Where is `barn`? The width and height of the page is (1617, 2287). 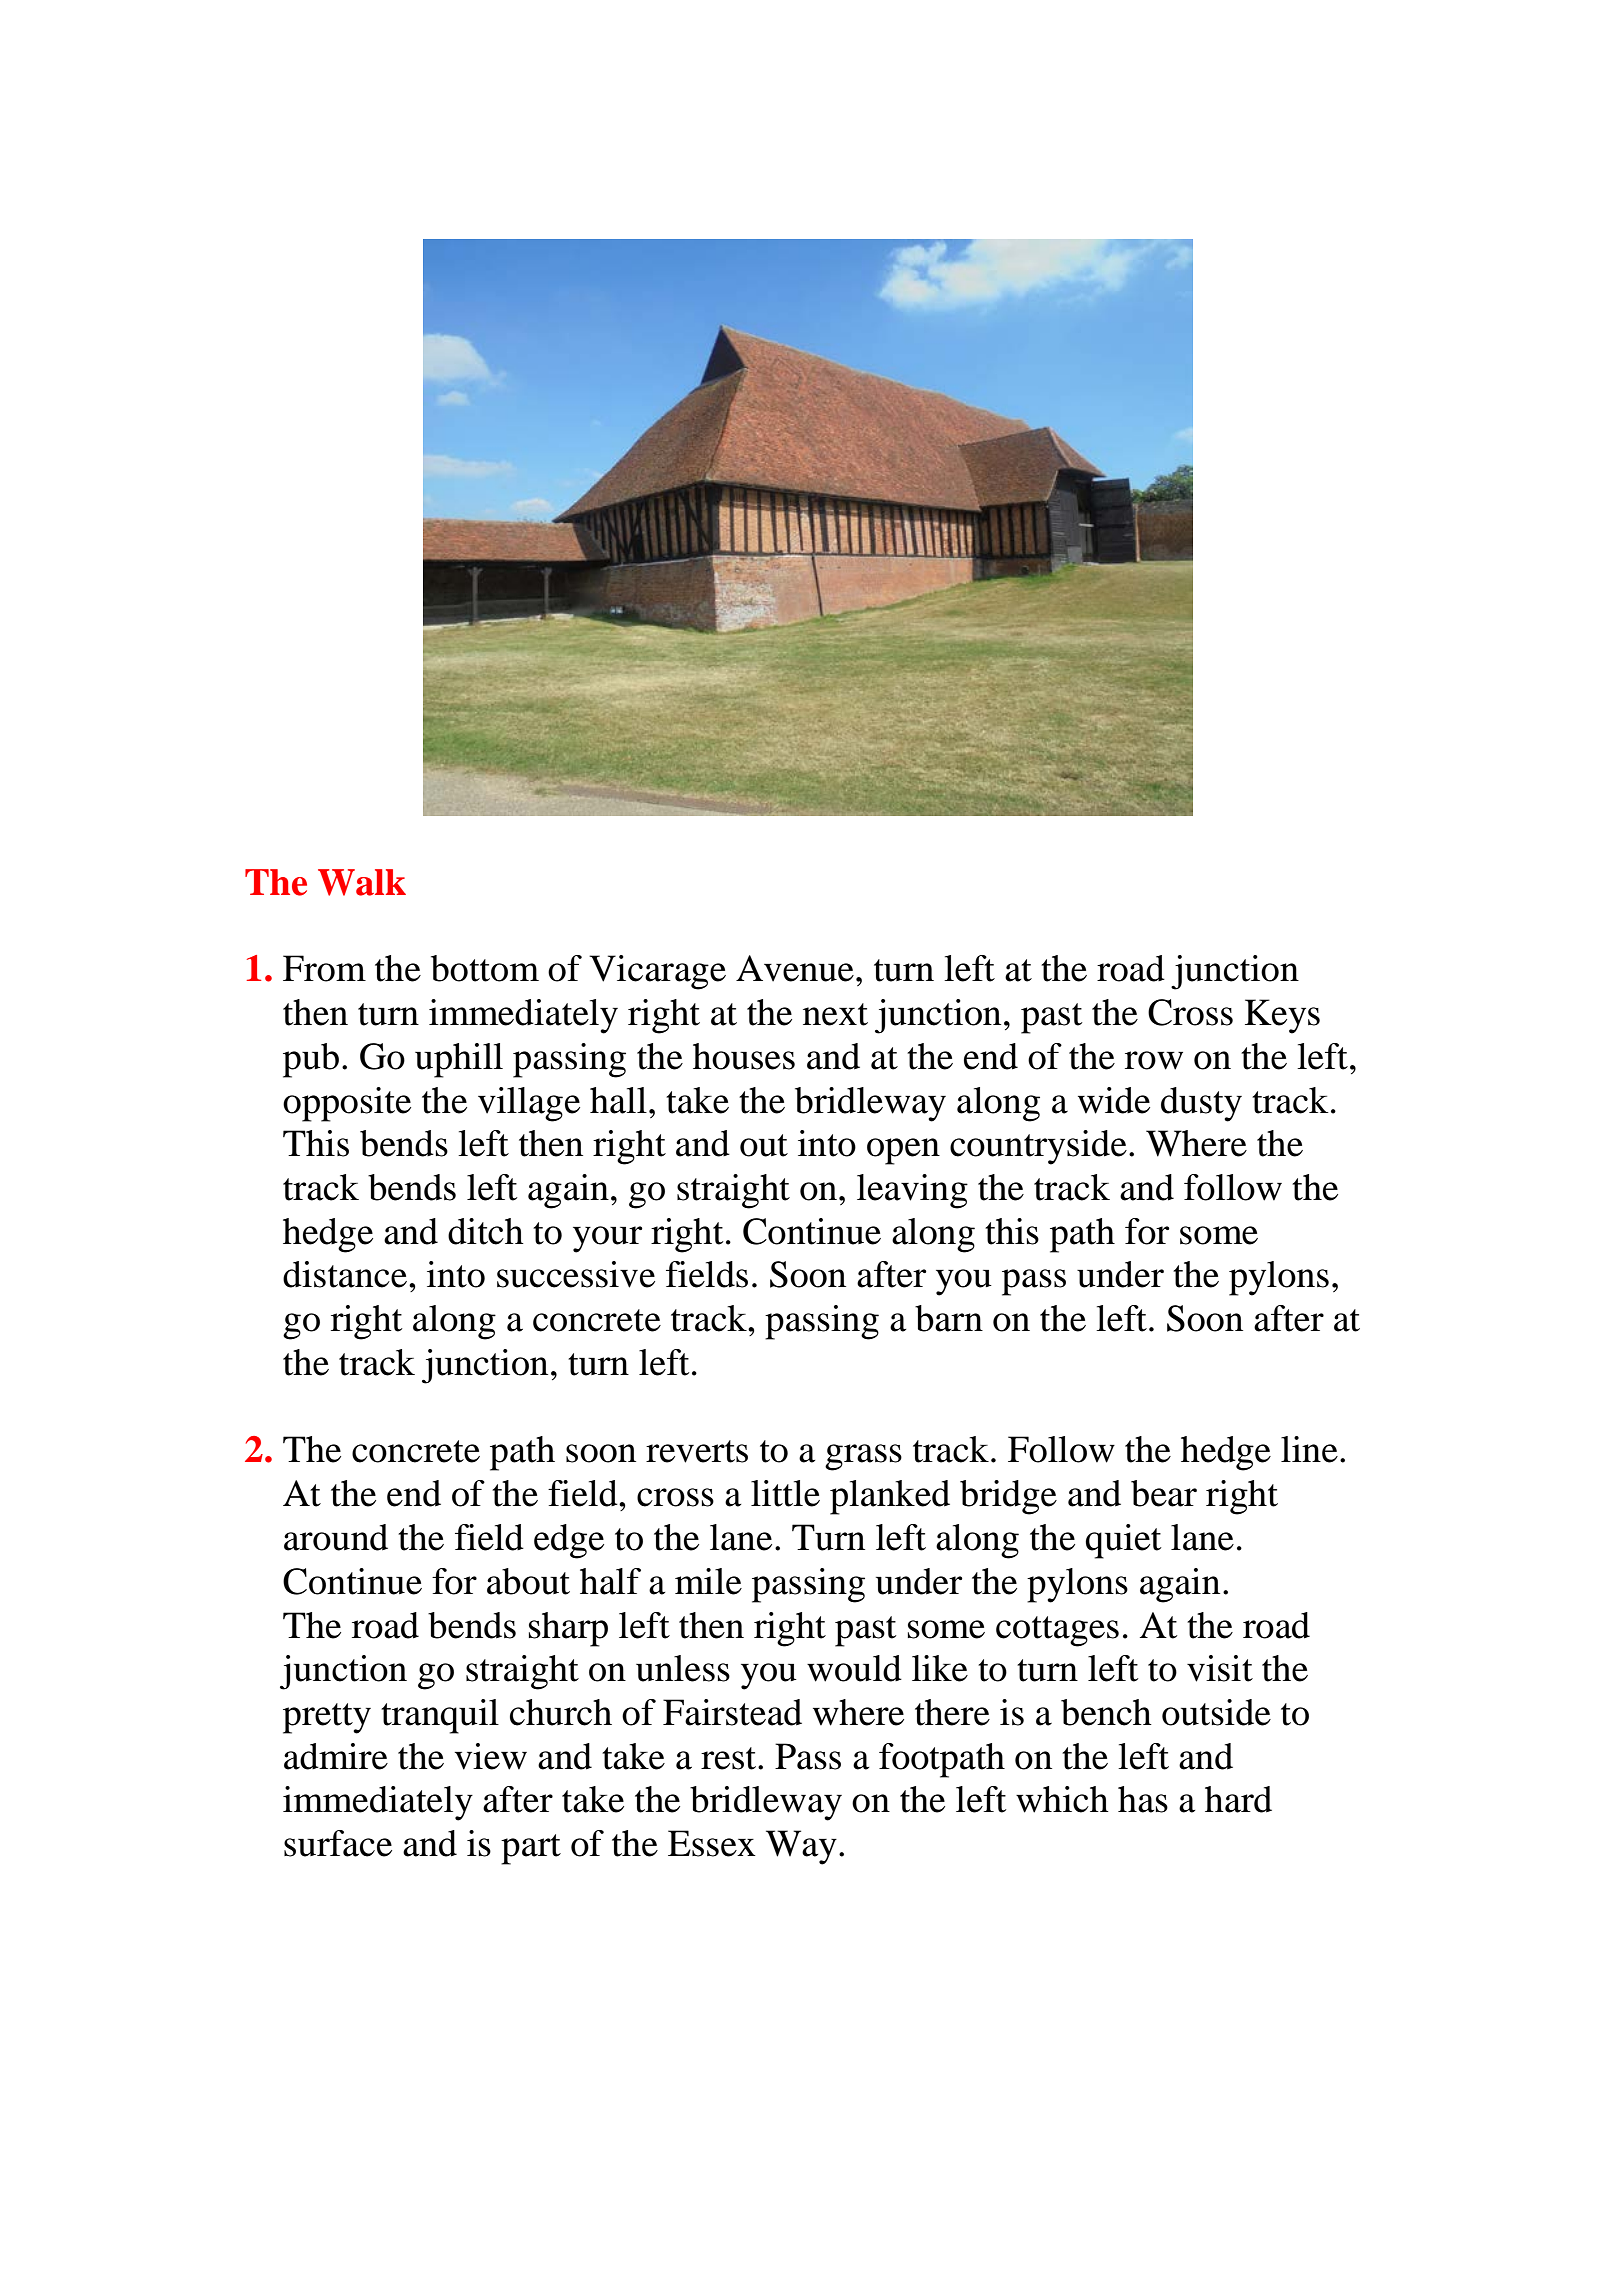 barn is located at coordinates (949, 1318).
